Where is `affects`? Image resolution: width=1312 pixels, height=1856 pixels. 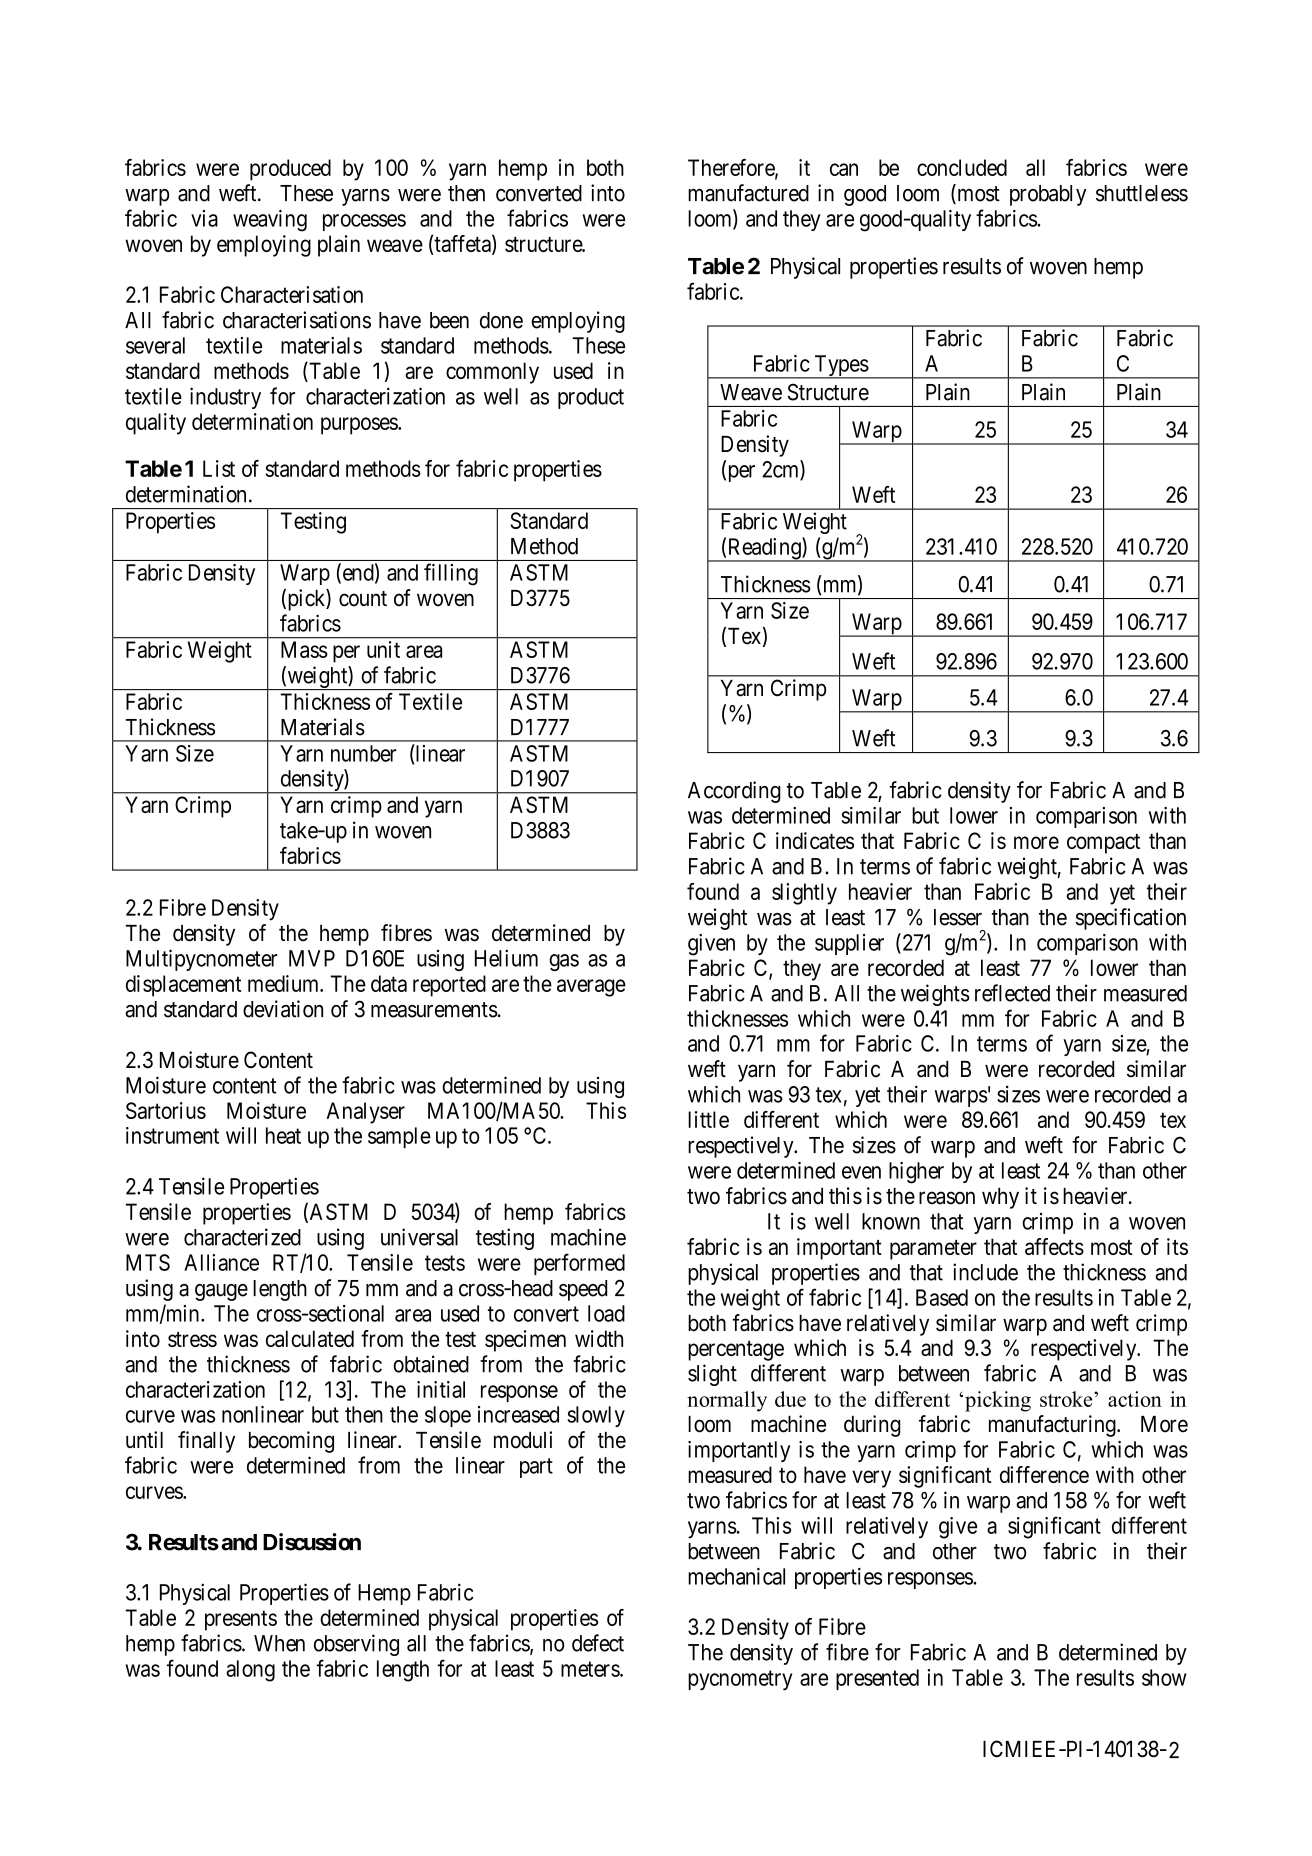
affects is located at coordinates (1054, 1246).
